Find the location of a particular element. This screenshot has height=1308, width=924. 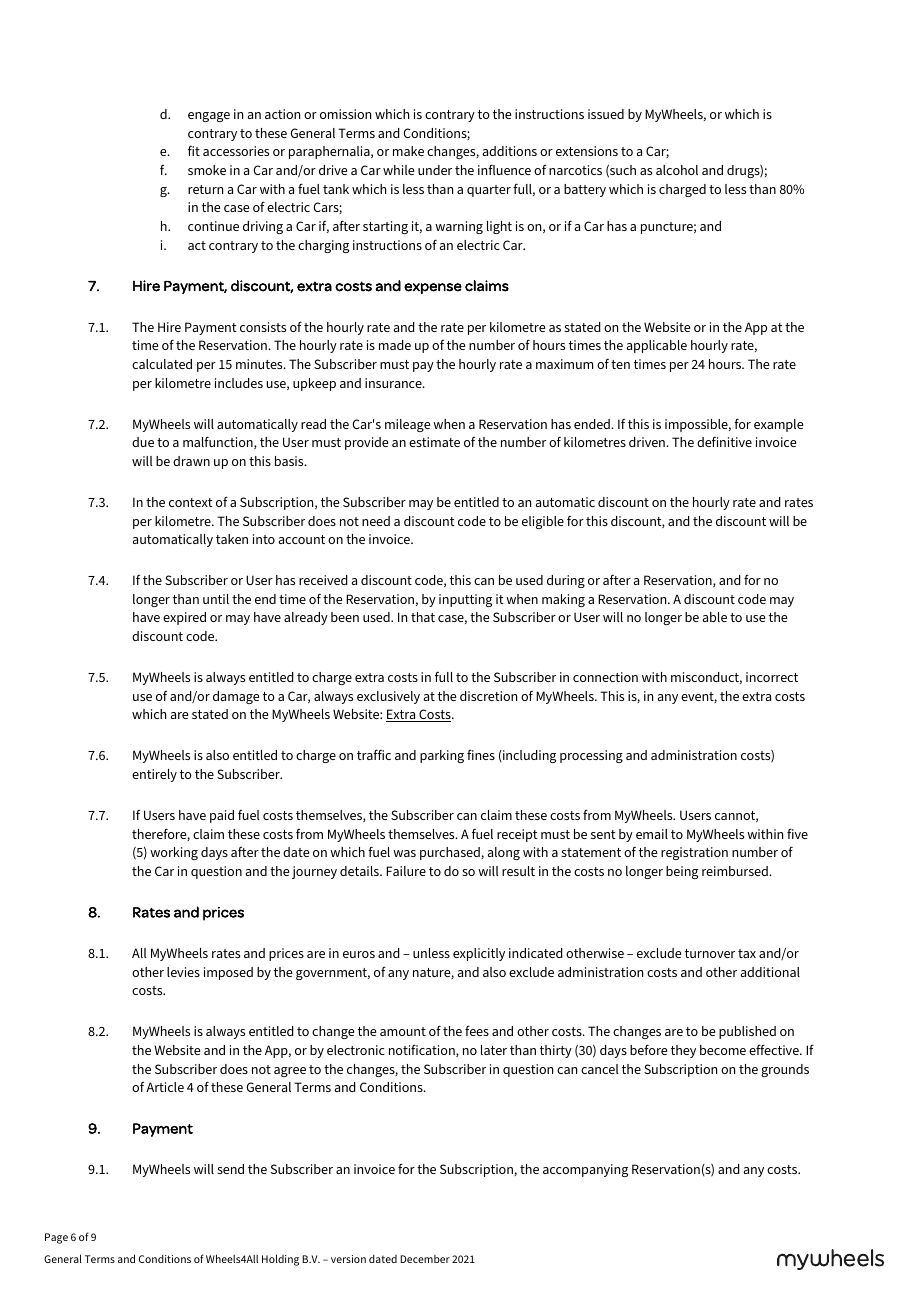

damage is located at coordinates (236, 697).
